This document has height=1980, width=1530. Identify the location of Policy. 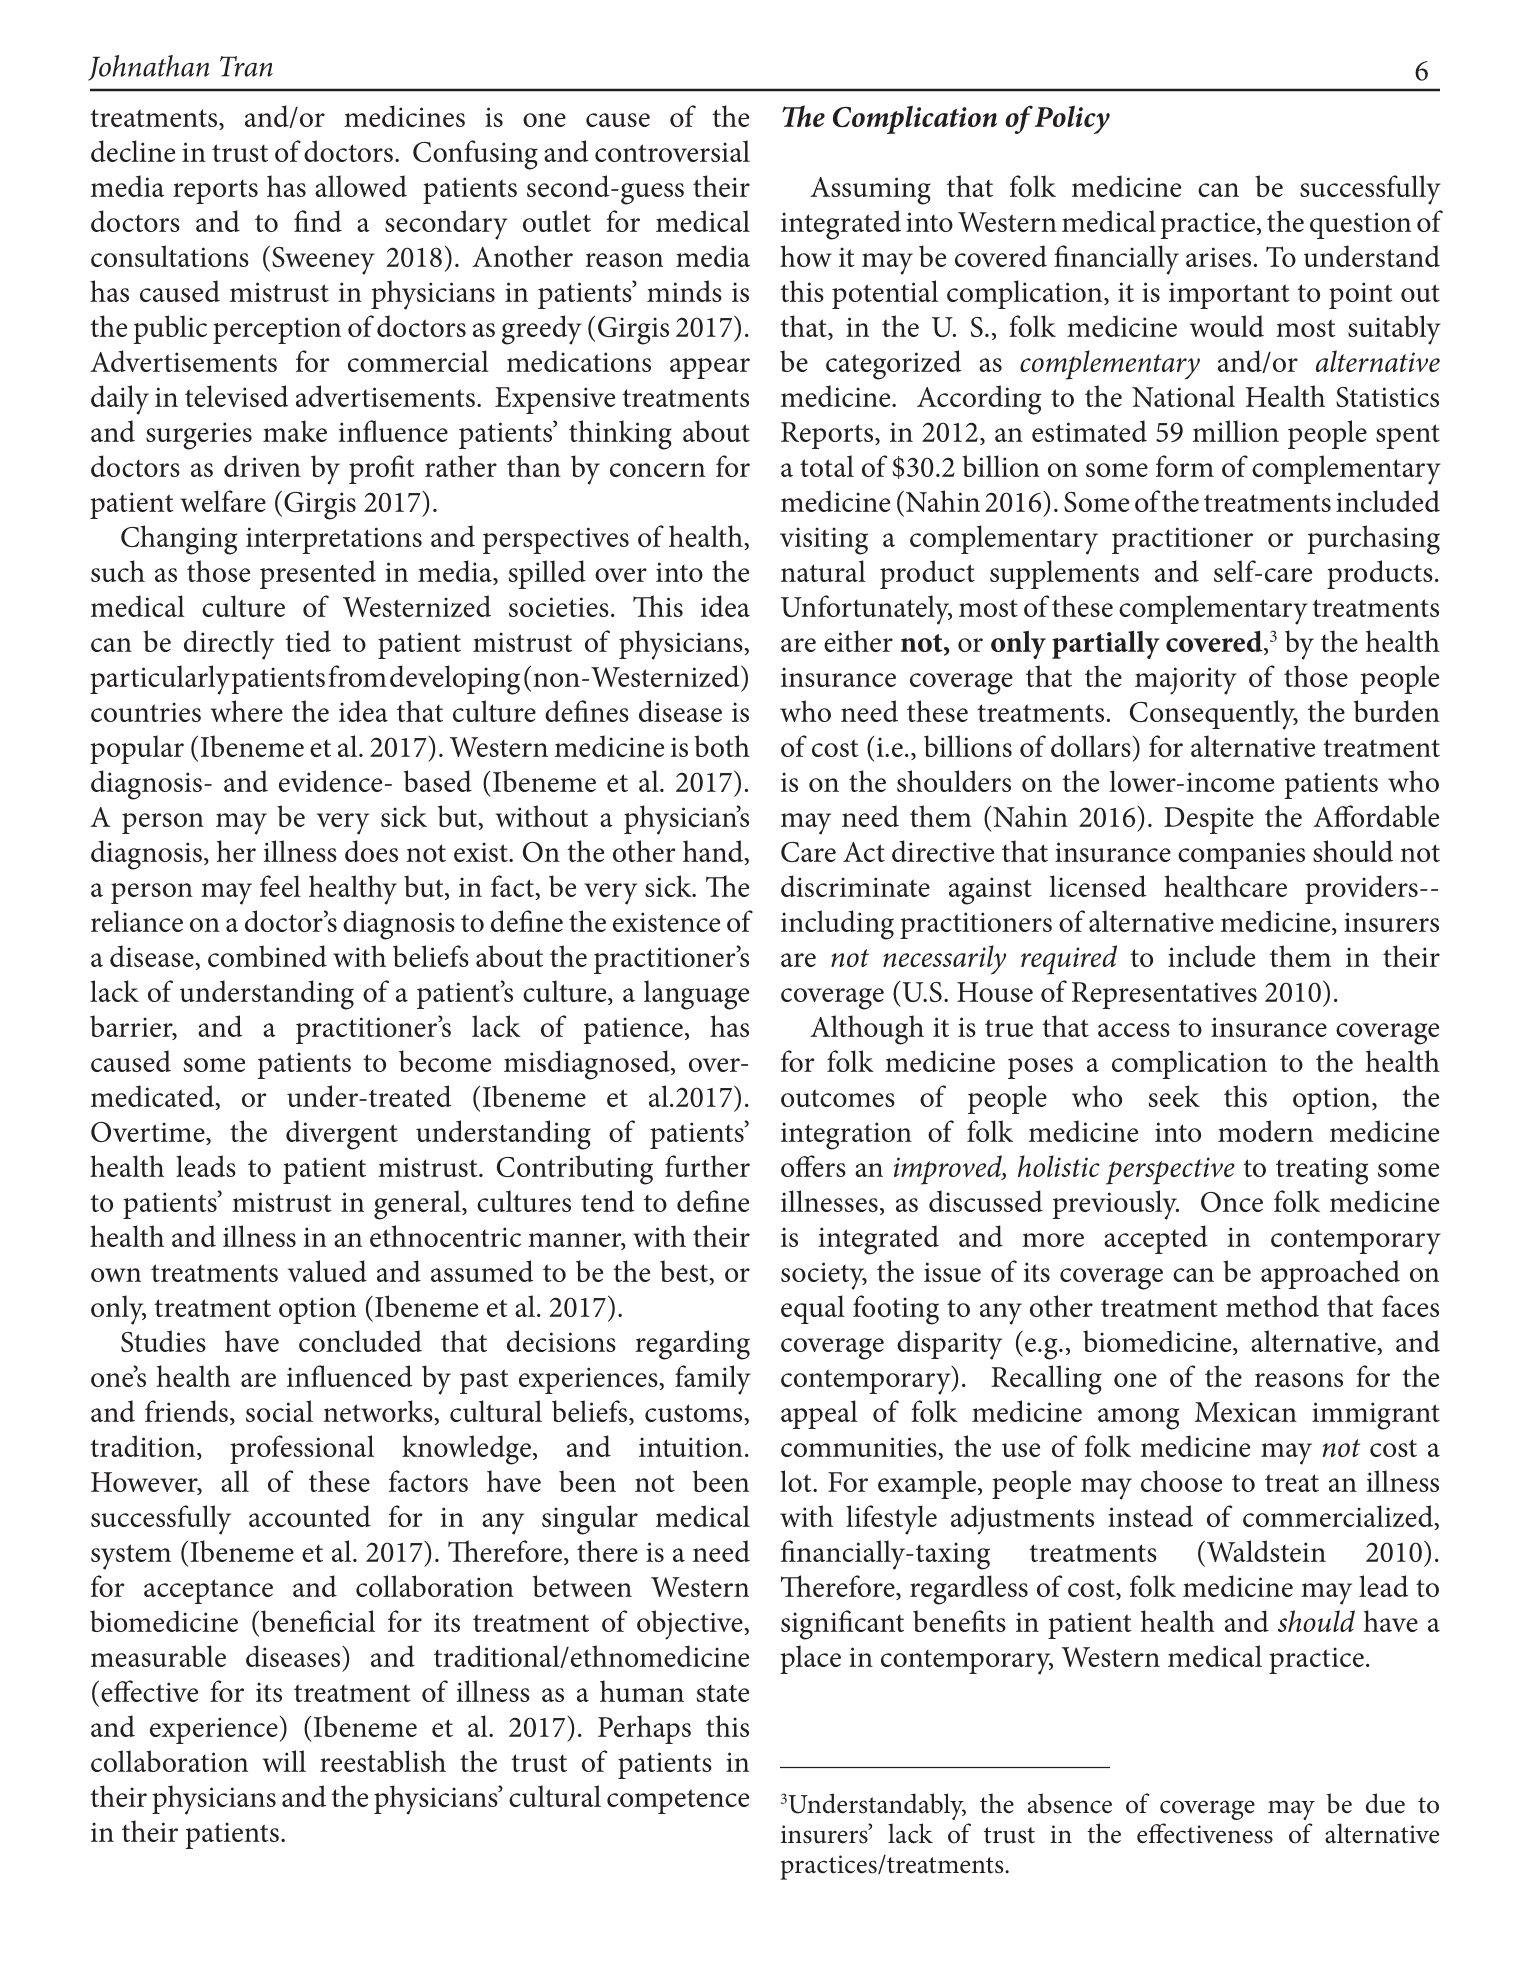
(1072, 120).
